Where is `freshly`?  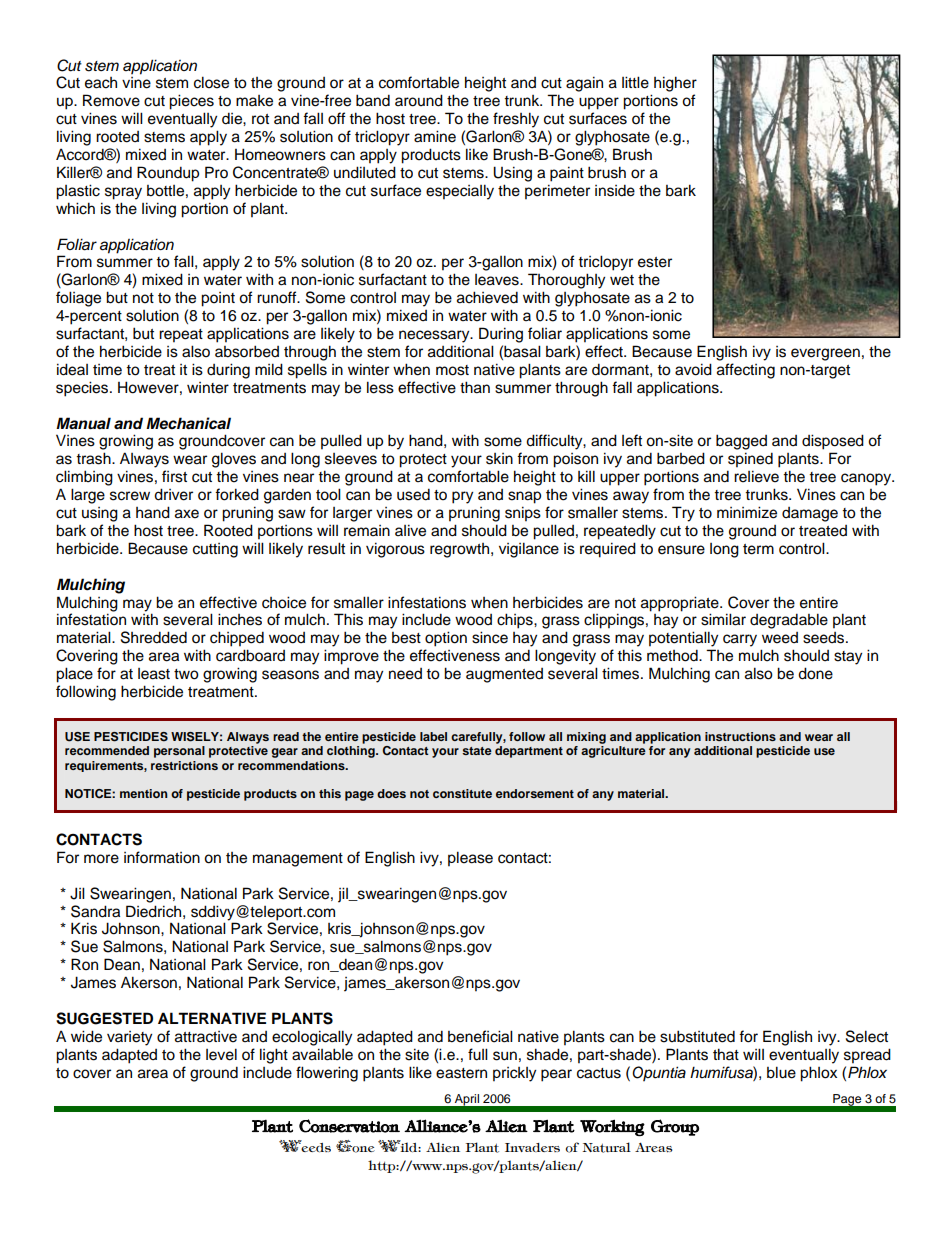 freshly is located at coordinates (516, 120).
